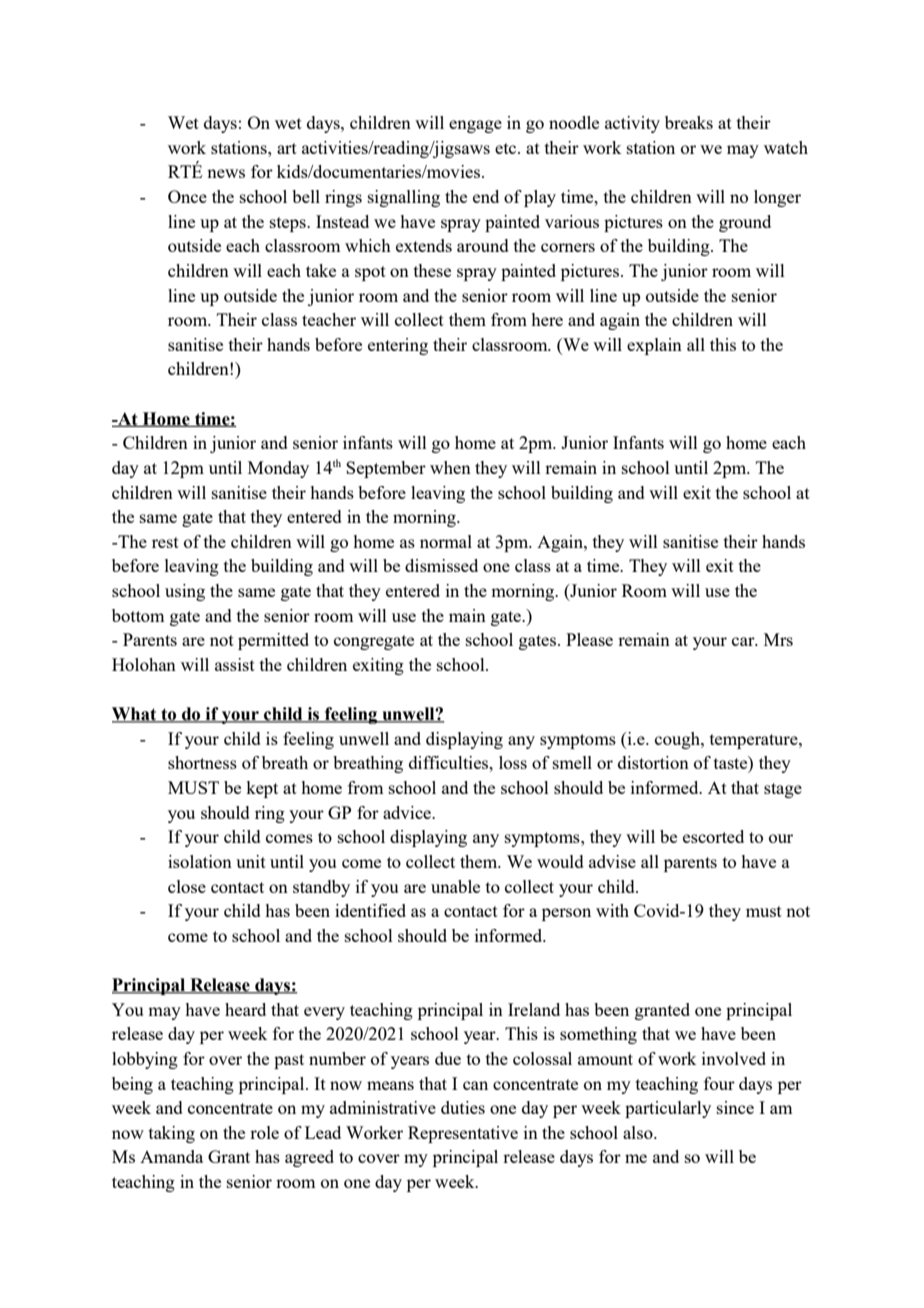 The width and height of the screenshot is (924, 1308). Describe the element at coordinates (172, 1134) in the screenshot. I see `taking` at that location.
